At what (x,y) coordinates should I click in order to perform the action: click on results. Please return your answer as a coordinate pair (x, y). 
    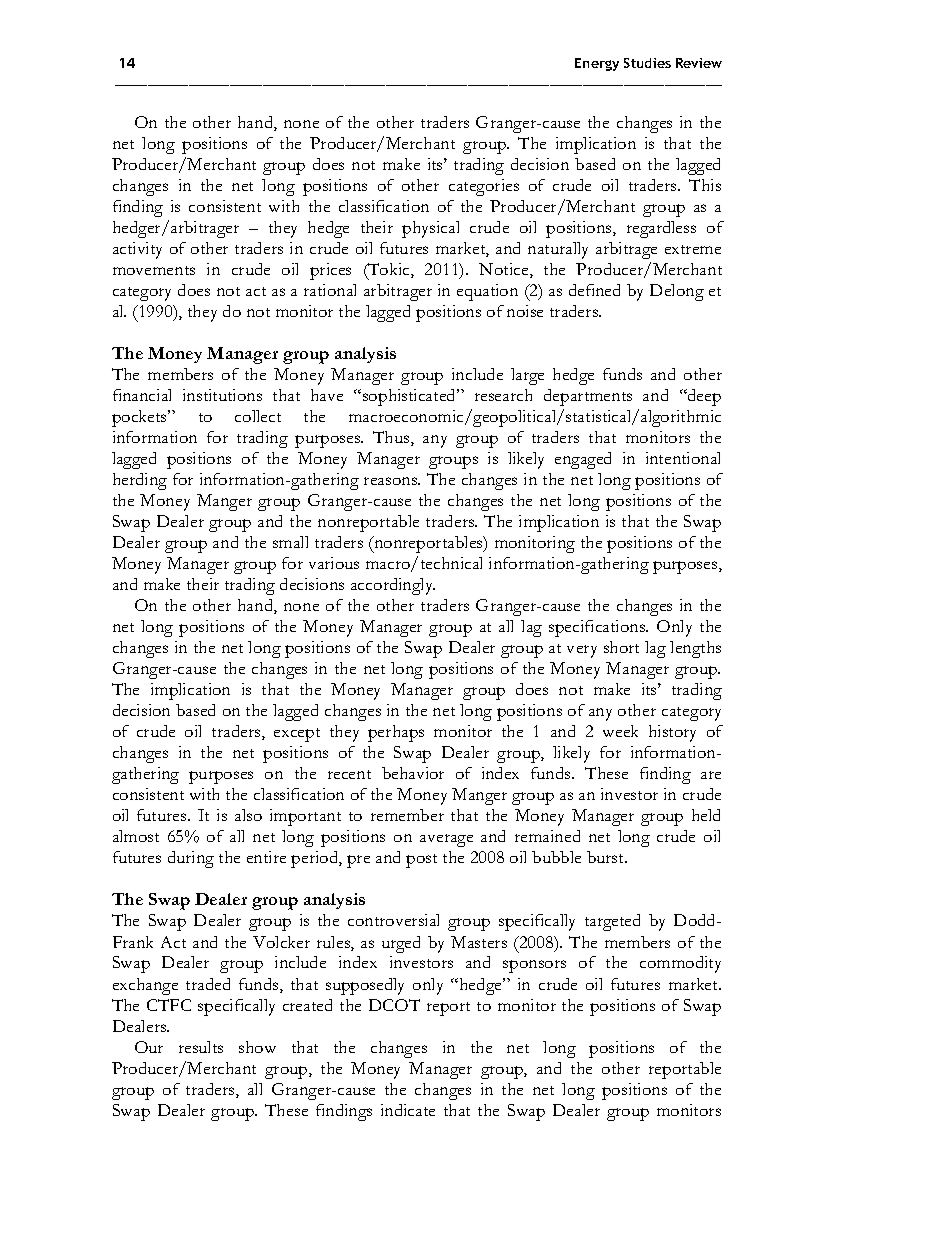
    Looking at the image, I should click on (201, 1047).
